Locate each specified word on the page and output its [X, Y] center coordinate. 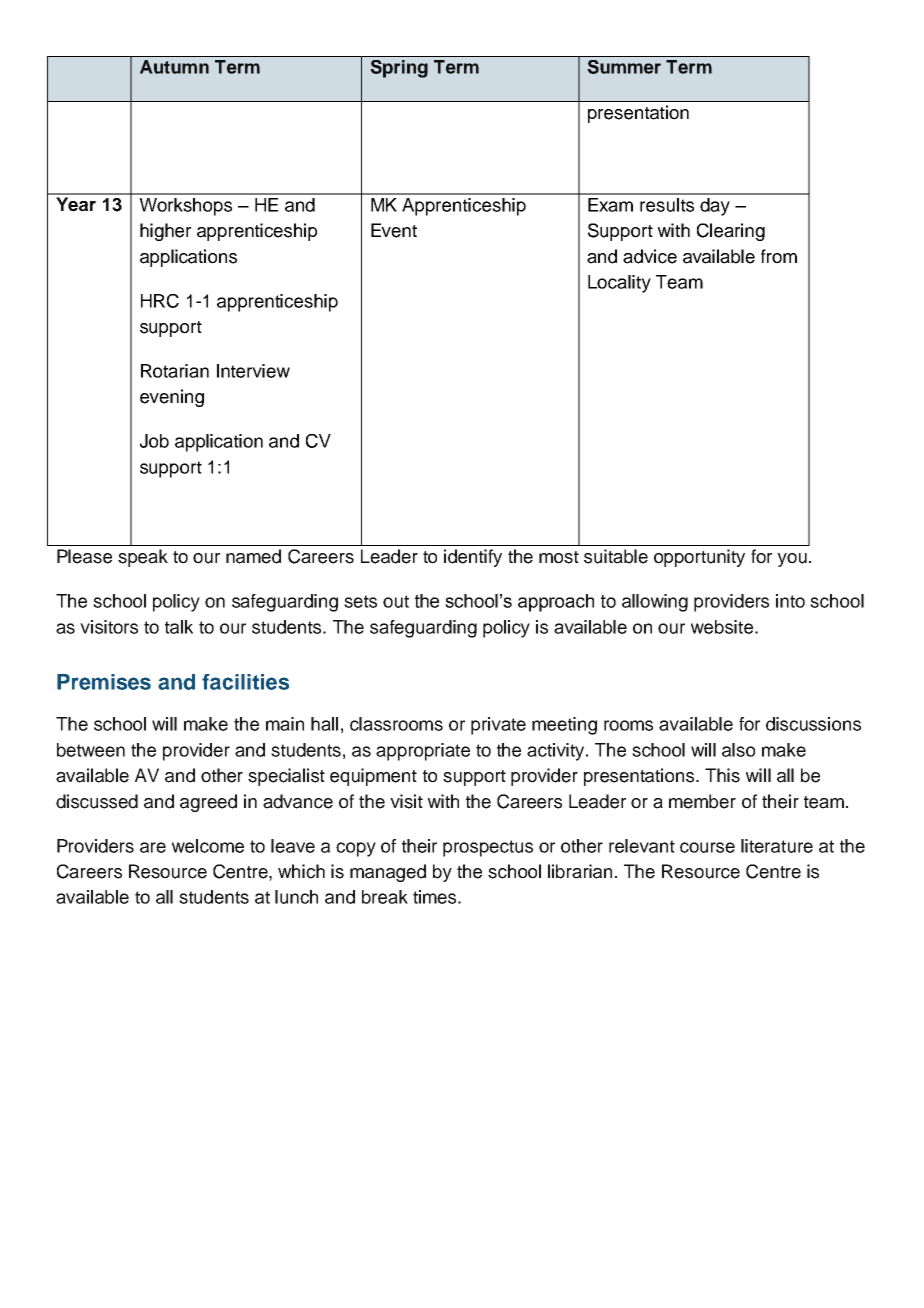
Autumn [174, 67]
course [707, 847]
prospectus [488, 848]
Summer [624, 67]
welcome [208, 846]
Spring [399, 69]
